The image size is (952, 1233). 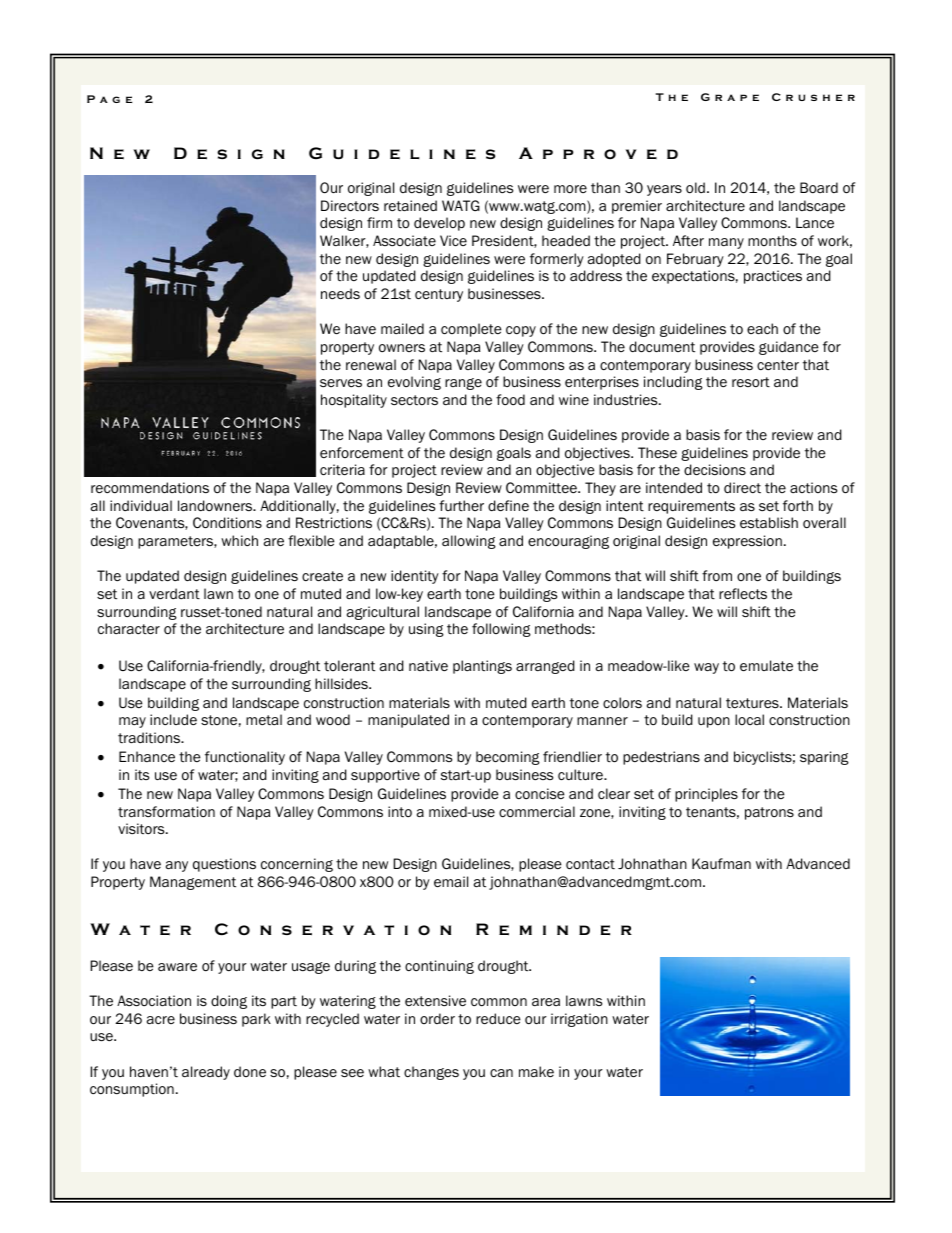 What do you see at coordinates (501, 630) in the image?
I see `following` at bounding box center [501, 630].
